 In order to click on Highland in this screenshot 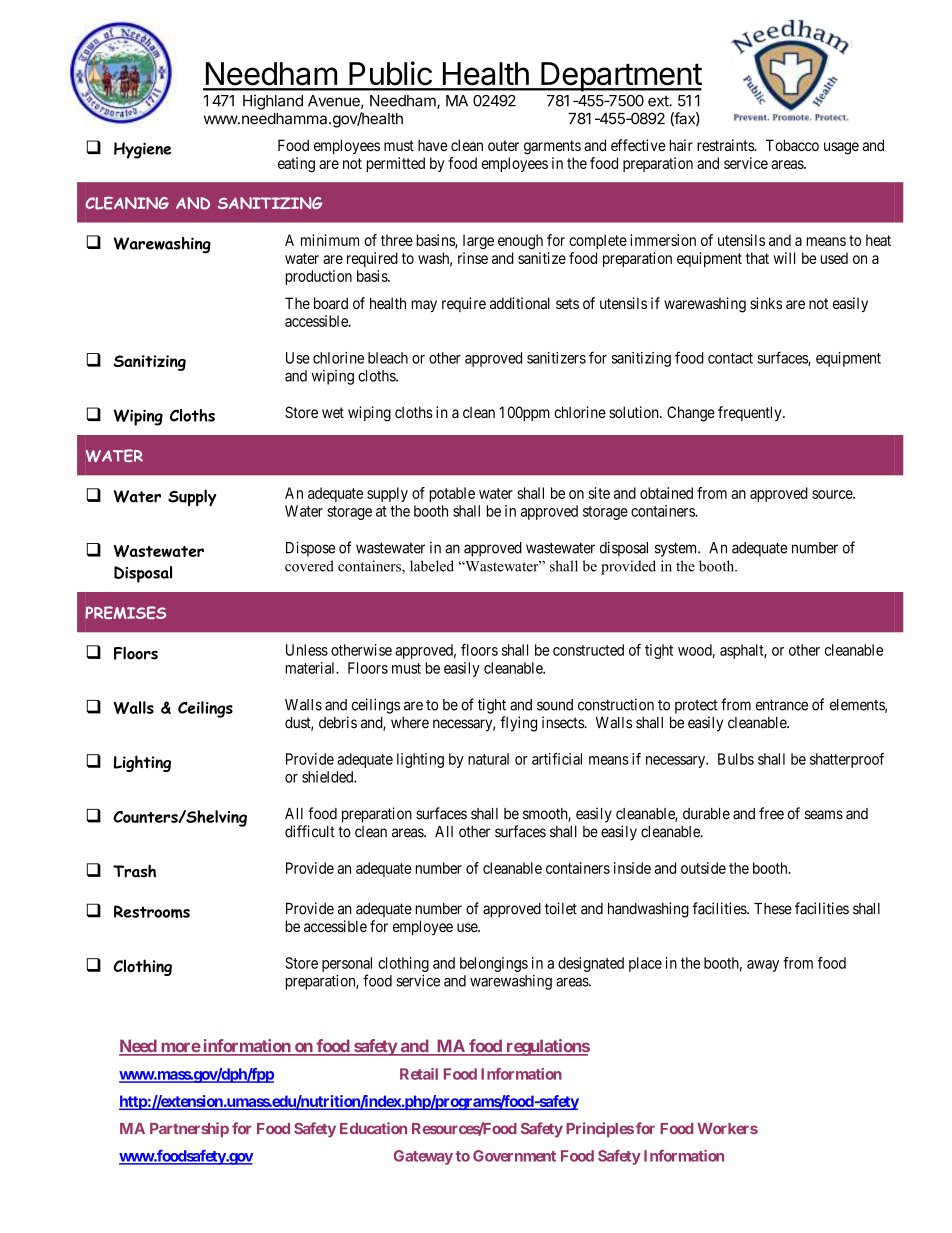, I will do `click(273, 102)`.
